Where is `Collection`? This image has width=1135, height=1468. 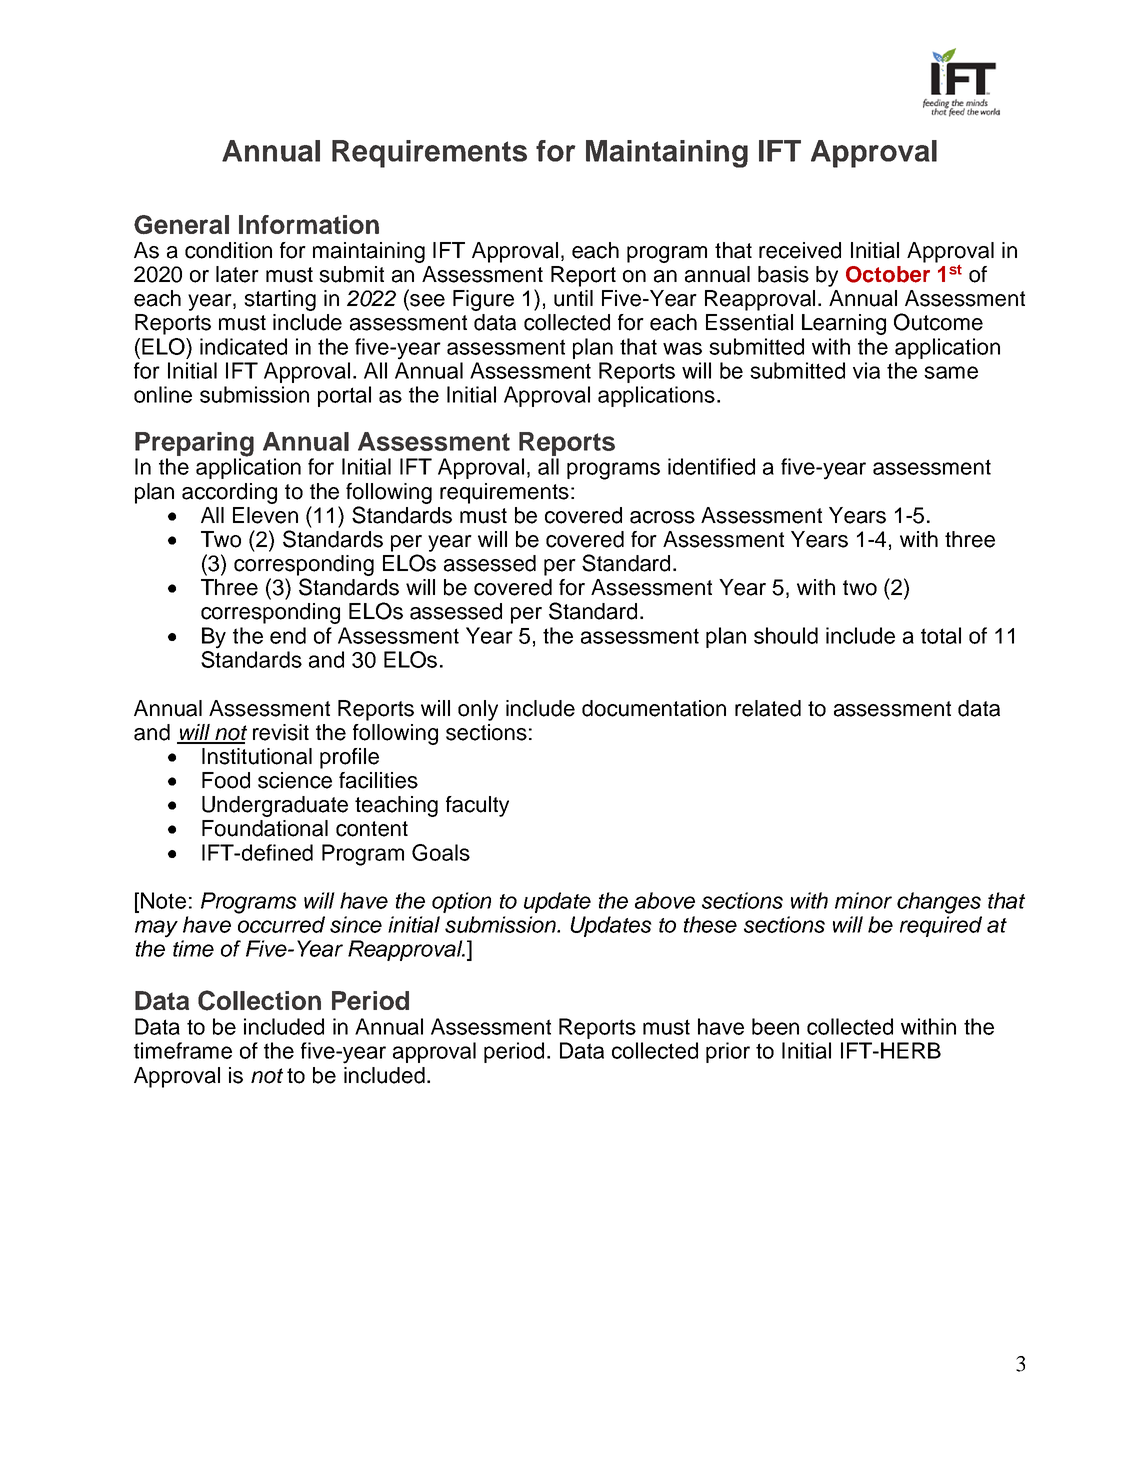 Collection is located at coordinates (259, 1000).
